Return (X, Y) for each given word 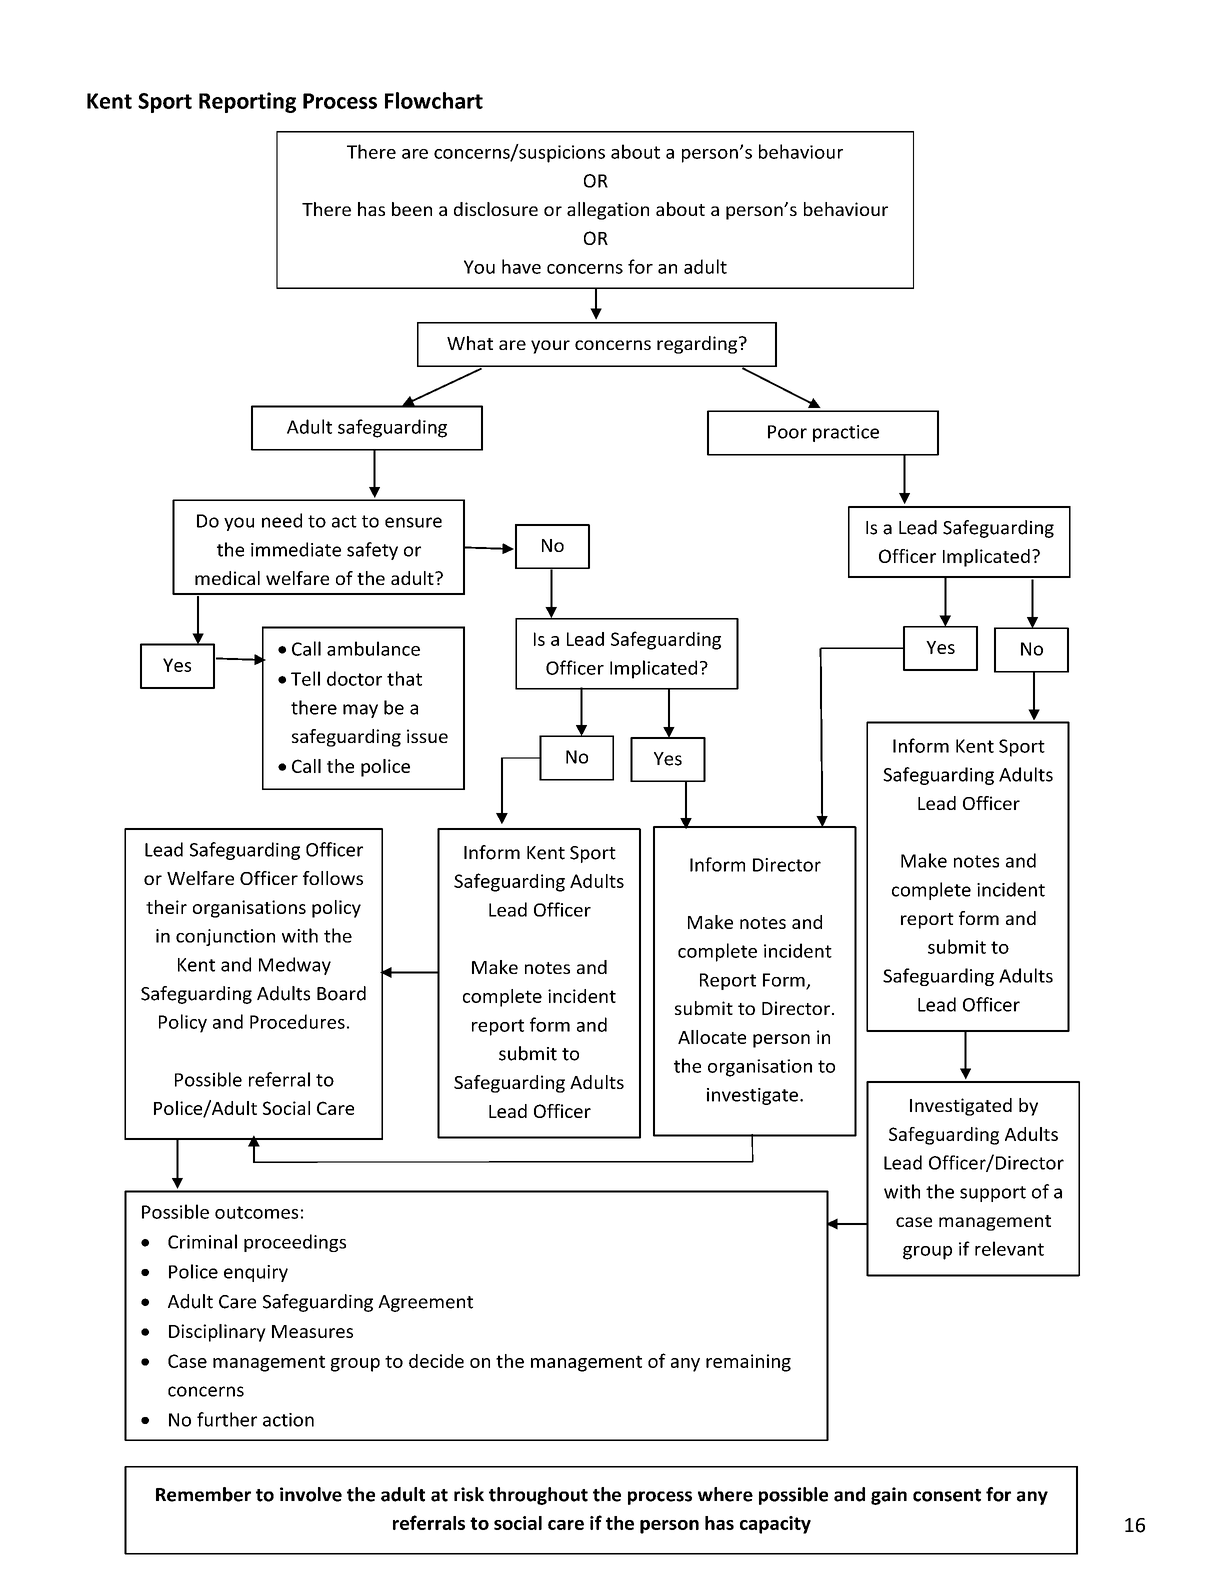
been (412, 209)
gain (889, 1496)
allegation (608, 211)
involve (311, 1494)
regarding (698, 345)
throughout (538, 1496)
